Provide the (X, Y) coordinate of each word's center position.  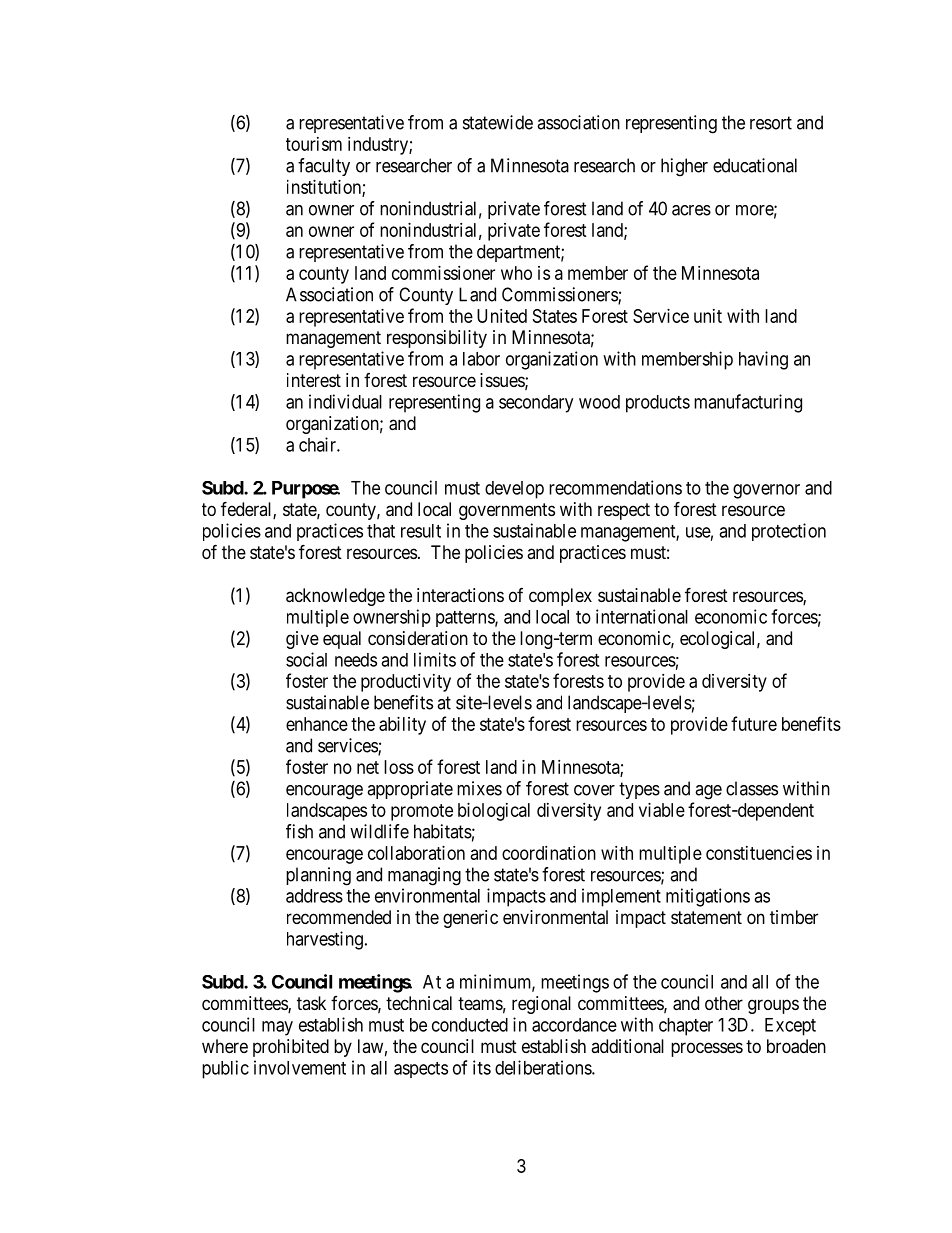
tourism (314, 144)
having (763, 360)
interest (314, 380)
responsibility (437, 339)
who (516, 273)
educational (755, 165)
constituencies (759, 853)
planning (318, 876)
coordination (549, 853)
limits (435, 659)
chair (318, 444)
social (306, 659)
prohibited (291, 1048)
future (754, 723)
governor (766, 491)
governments (507, 511)
